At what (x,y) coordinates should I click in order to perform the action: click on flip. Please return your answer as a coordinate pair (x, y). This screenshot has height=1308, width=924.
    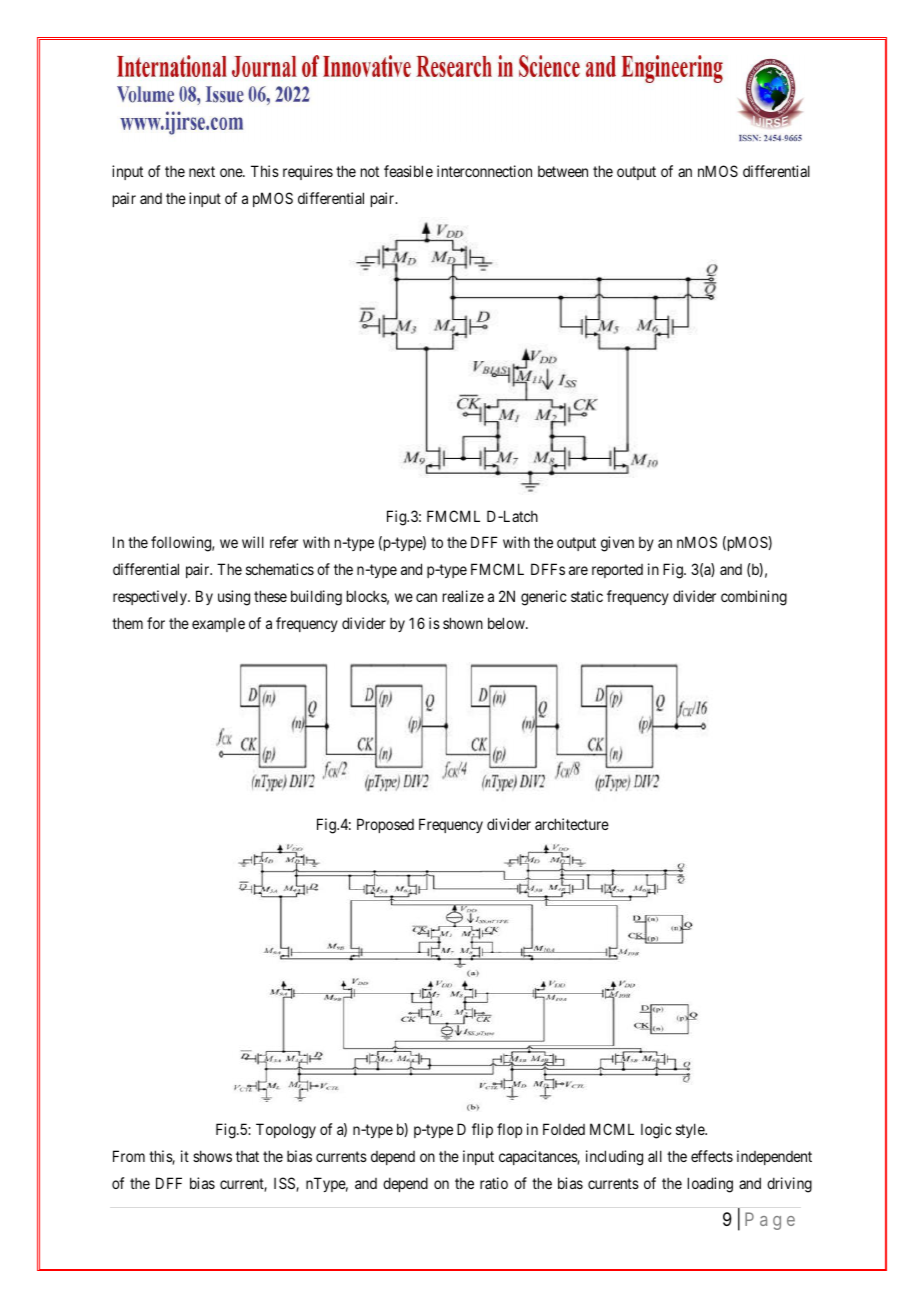
    Looking at the image, I should click on (482, 1130).
